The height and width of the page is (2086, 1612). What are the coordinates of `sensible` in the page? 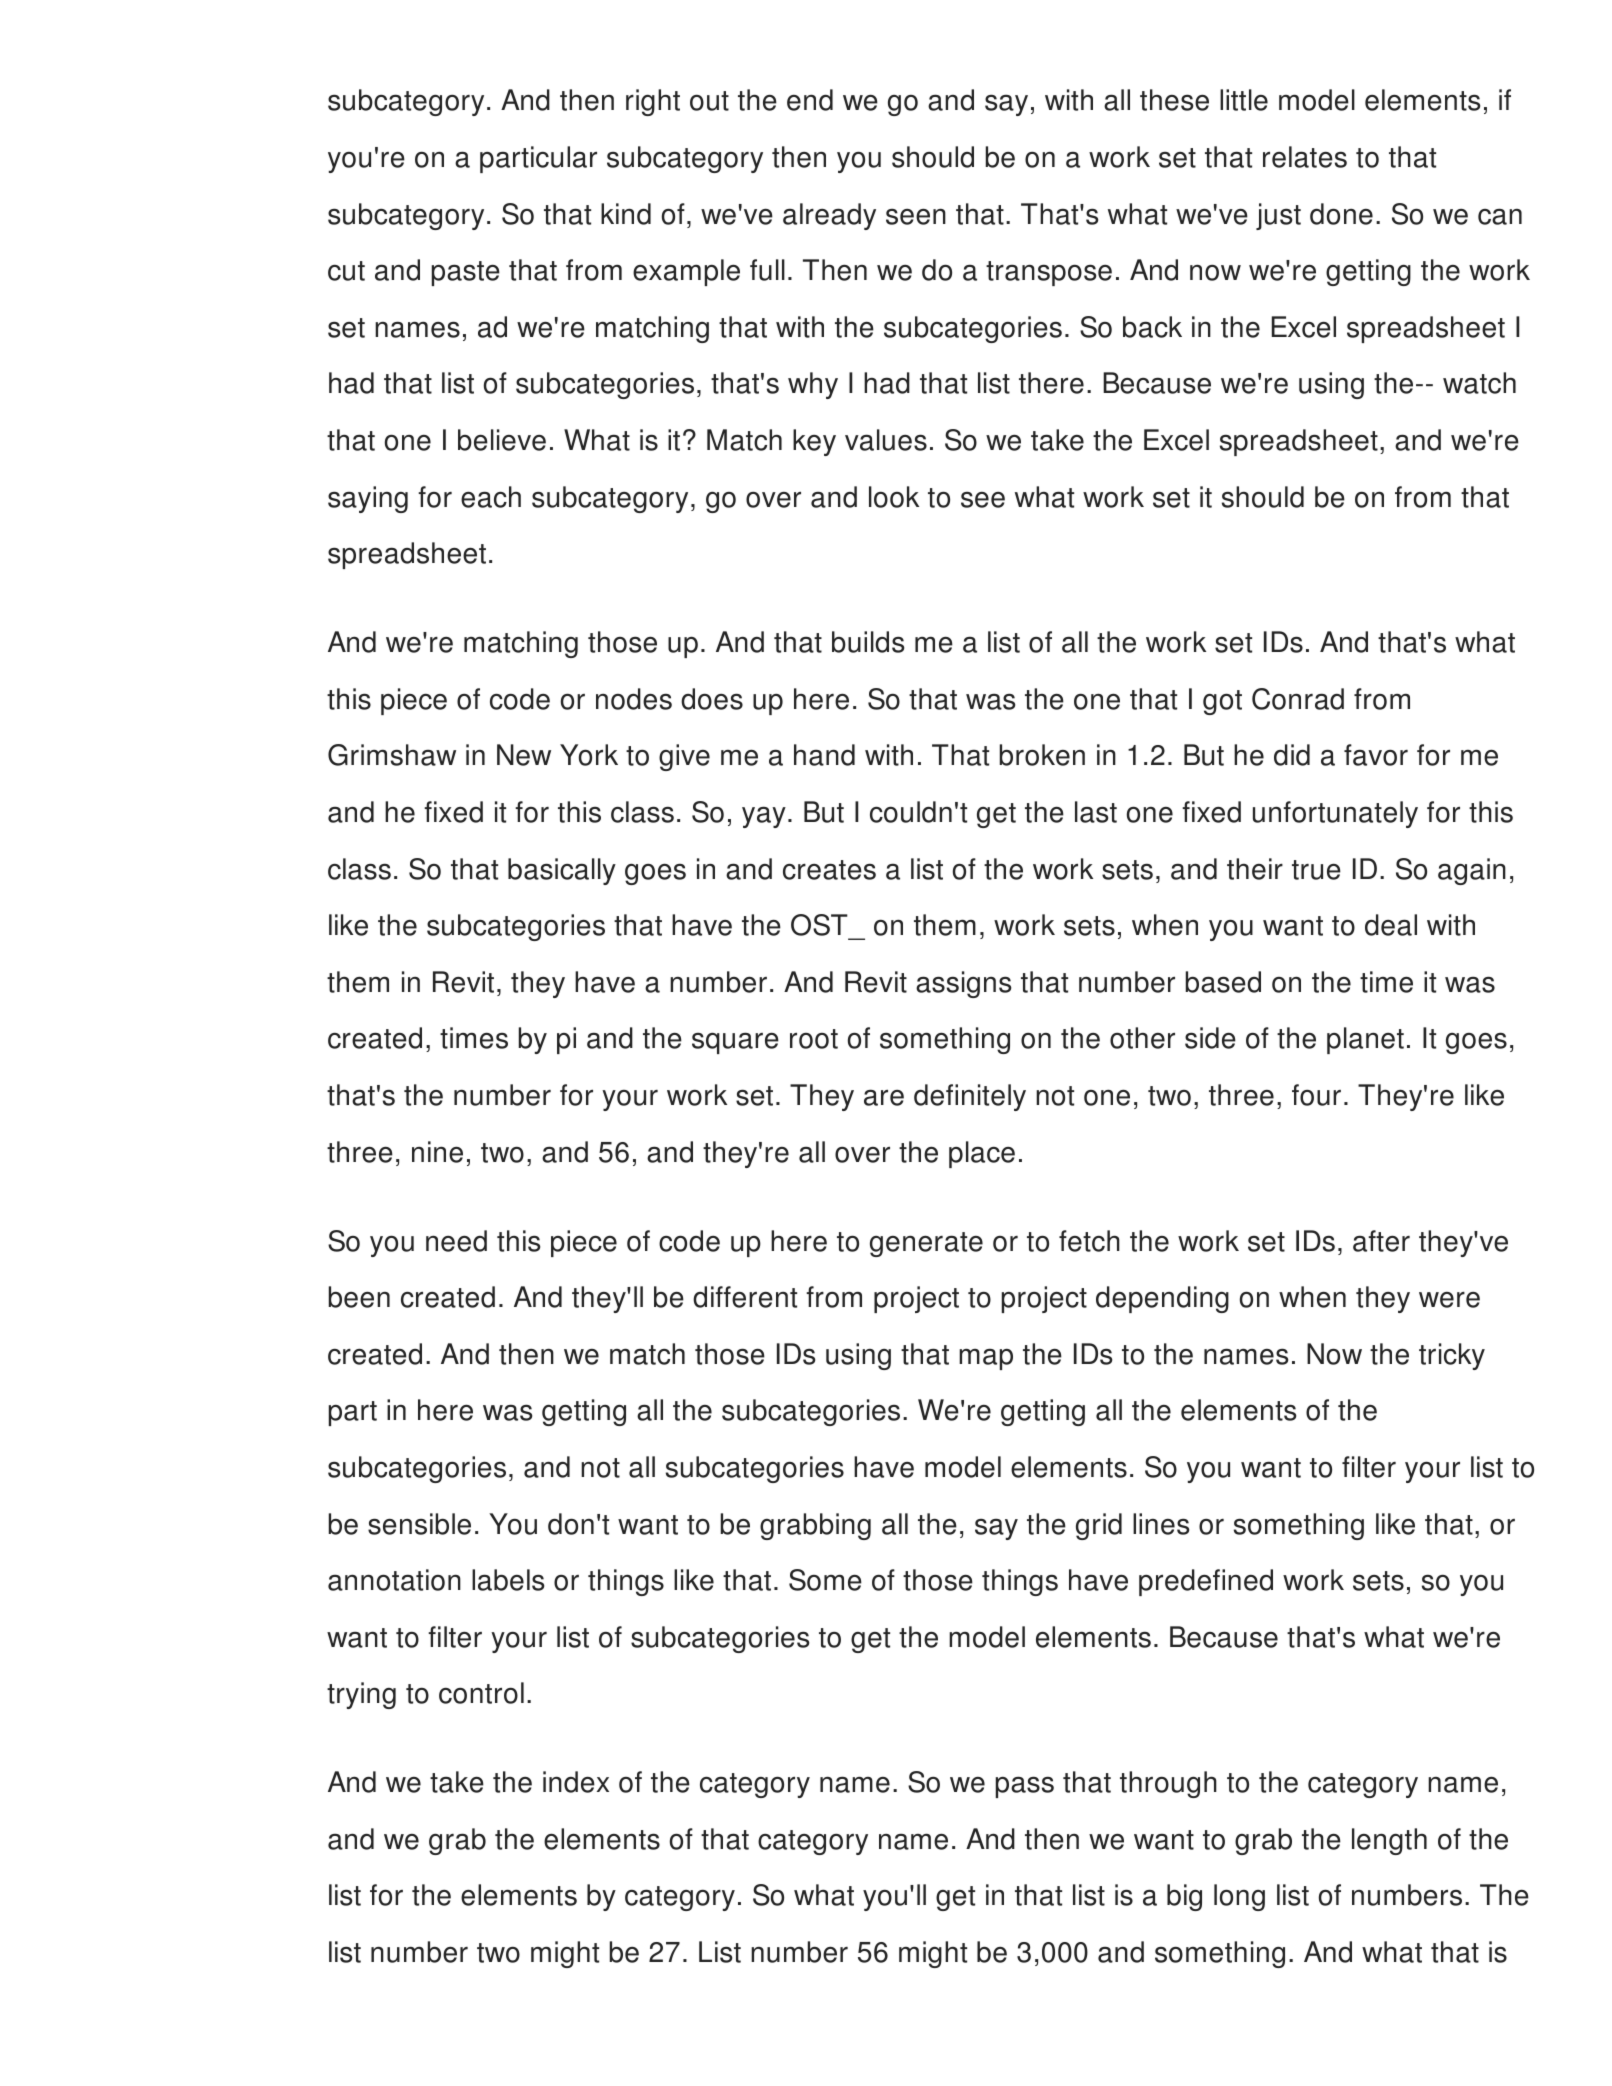 It's located at (419, 1524).
